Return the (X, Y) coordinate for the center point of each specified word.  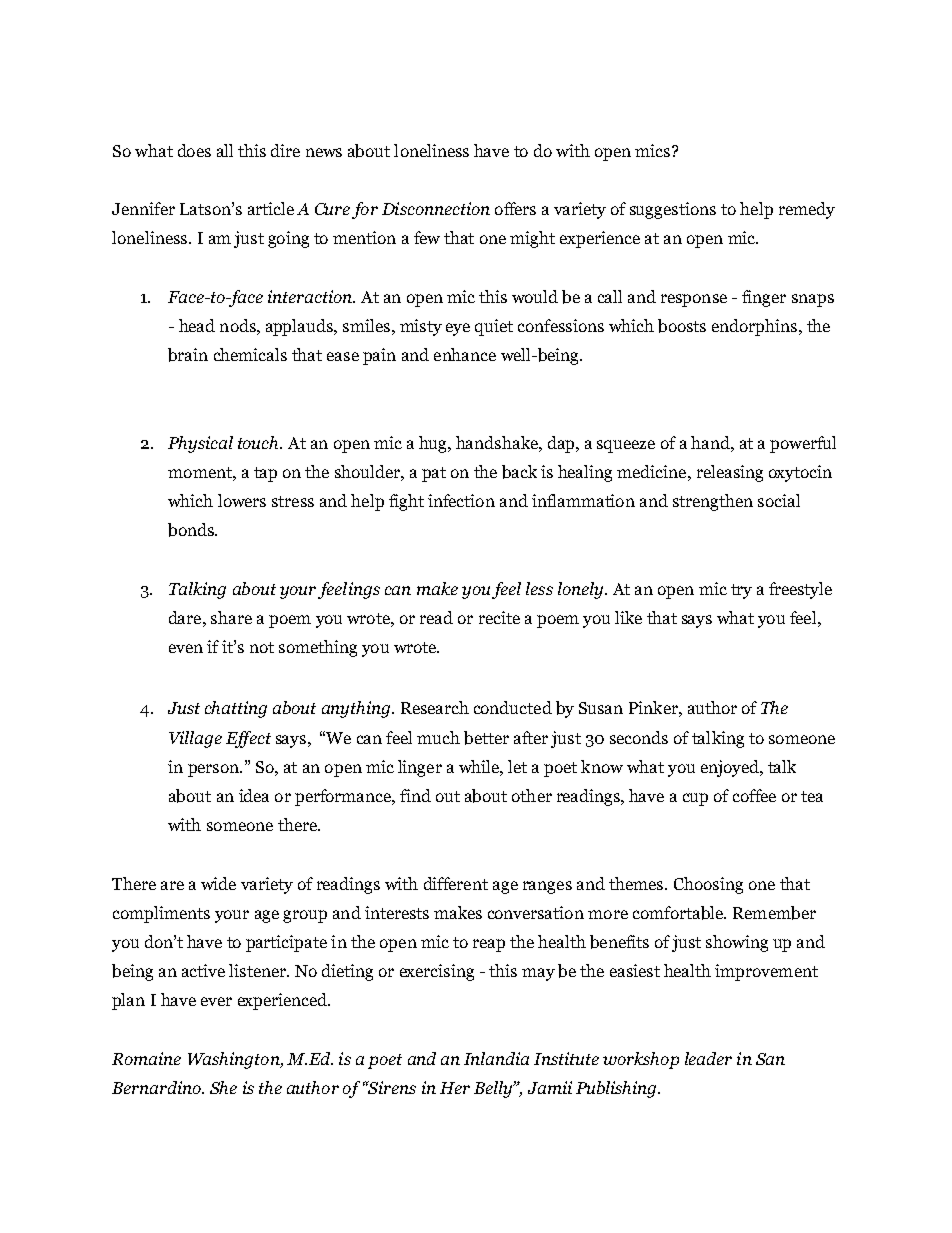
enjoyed (731, 768)
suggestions (673, 210)
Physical (200, 444)
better (486, 738)
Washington (235, 1060)
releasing (730, 473)
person (214, 770)
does (194, 150)
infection (461, 500)
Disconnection (436, 208)
